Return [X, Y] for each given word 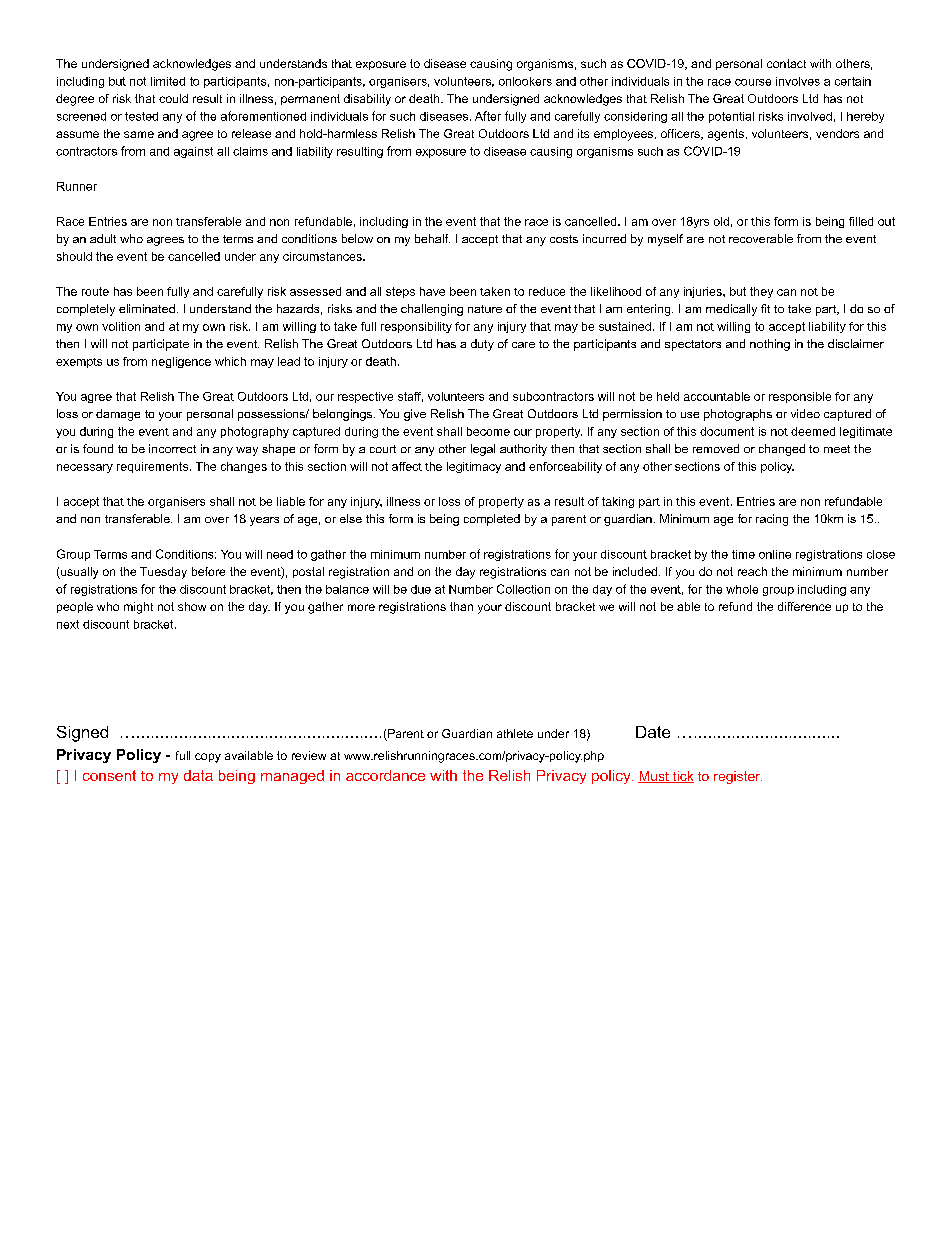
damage [118, 415]
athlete [515, 733]
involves [798, 81]
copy [208, 758]
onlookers [525, 81]
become [488, 431]
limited [168, 81]
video [805, 413]
